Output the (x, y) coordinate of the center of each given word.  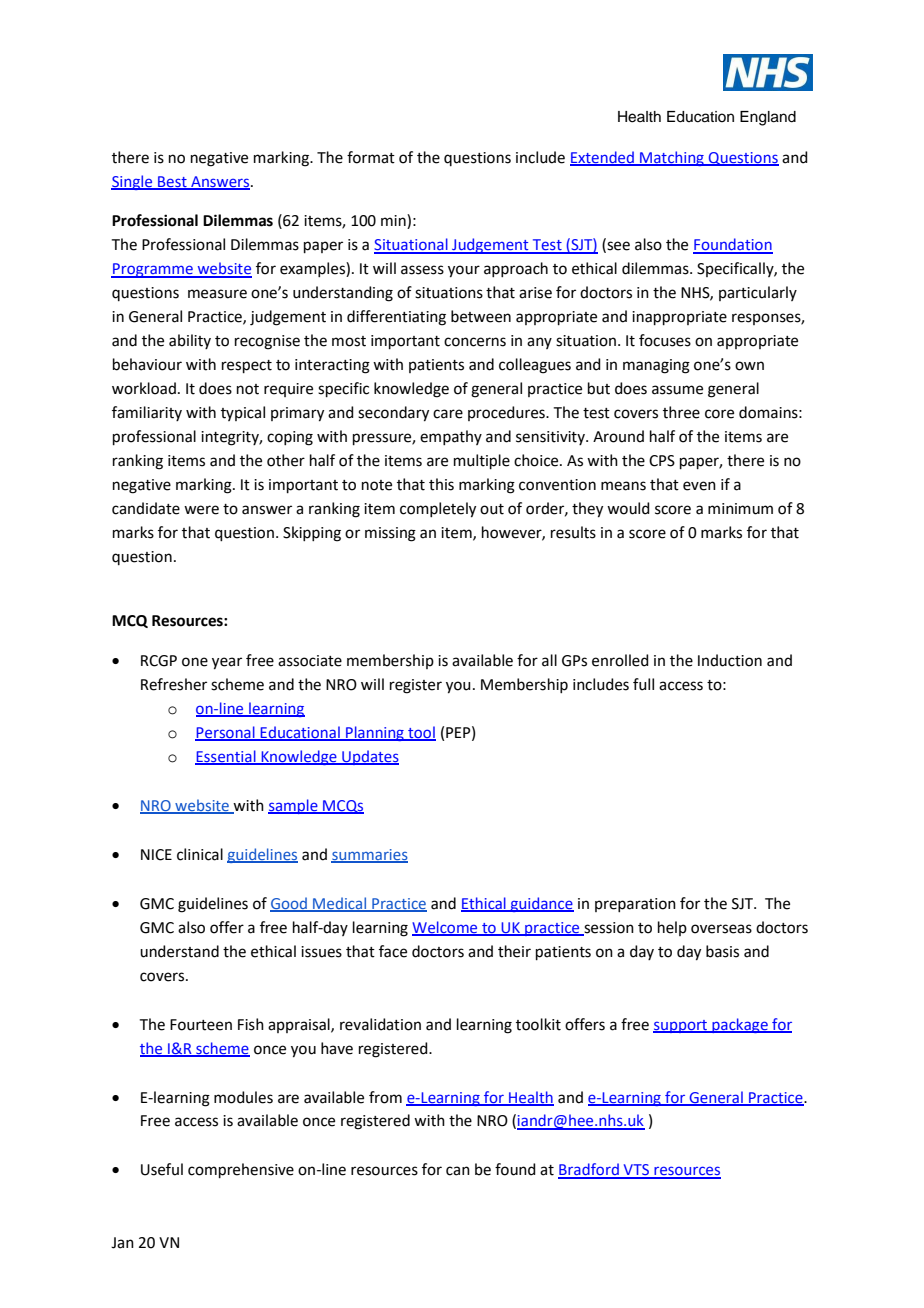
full (643, 684)
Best (172, 182)
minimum (740, 509)
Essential (226, 757)
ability (190, 341)
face (393, 951)
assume (677, 390)
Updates (369, 757)
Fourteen (201, 1025)
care (448, 414)
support (681, 1026)
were (201, 510)
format (371, 157)
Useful (162, 1169)
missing (390, 534)
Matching (672, 158)
